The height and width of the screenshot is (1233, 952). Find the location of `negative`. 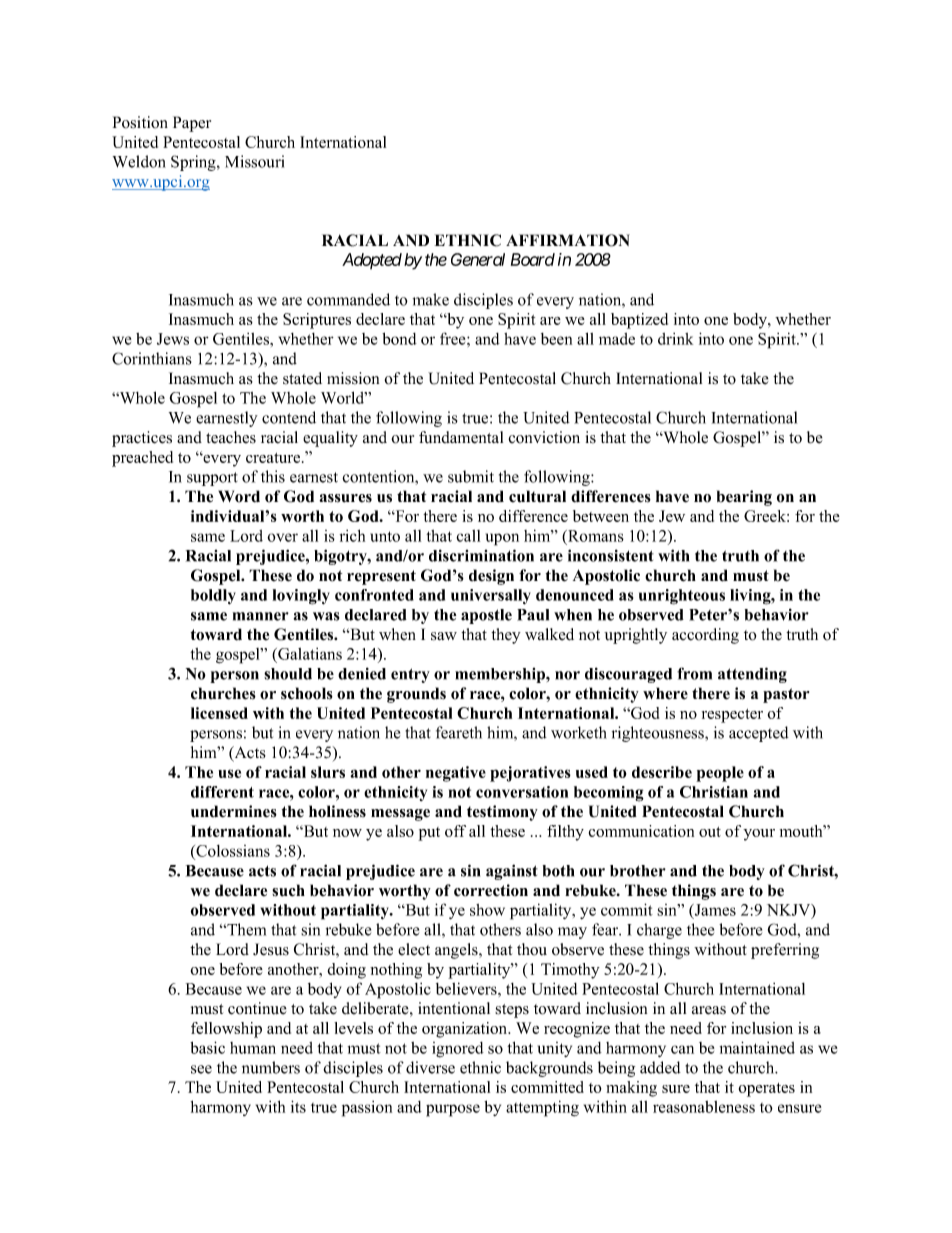

negative is located at coordinates (456, 774).
